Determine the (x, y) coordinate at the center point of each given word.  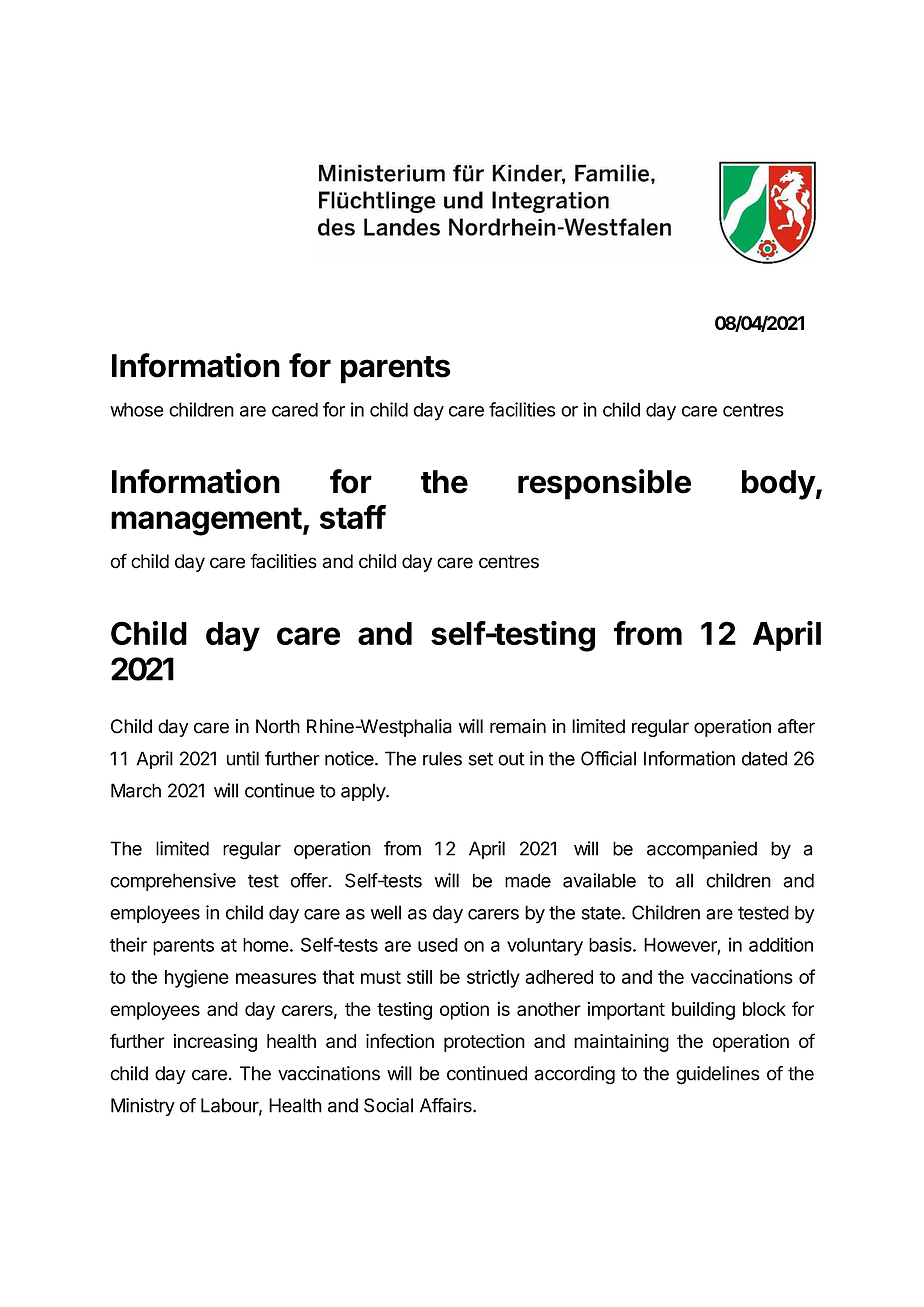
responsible (604, 484)
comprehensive (173, 882)
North (278, 726)
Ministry (143, 1107)
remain (518, 726)
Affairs (447, 1105)
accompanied (702, 850)
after (796, 726)
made (528, 880)
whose (137, 409)
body (779, 485)
